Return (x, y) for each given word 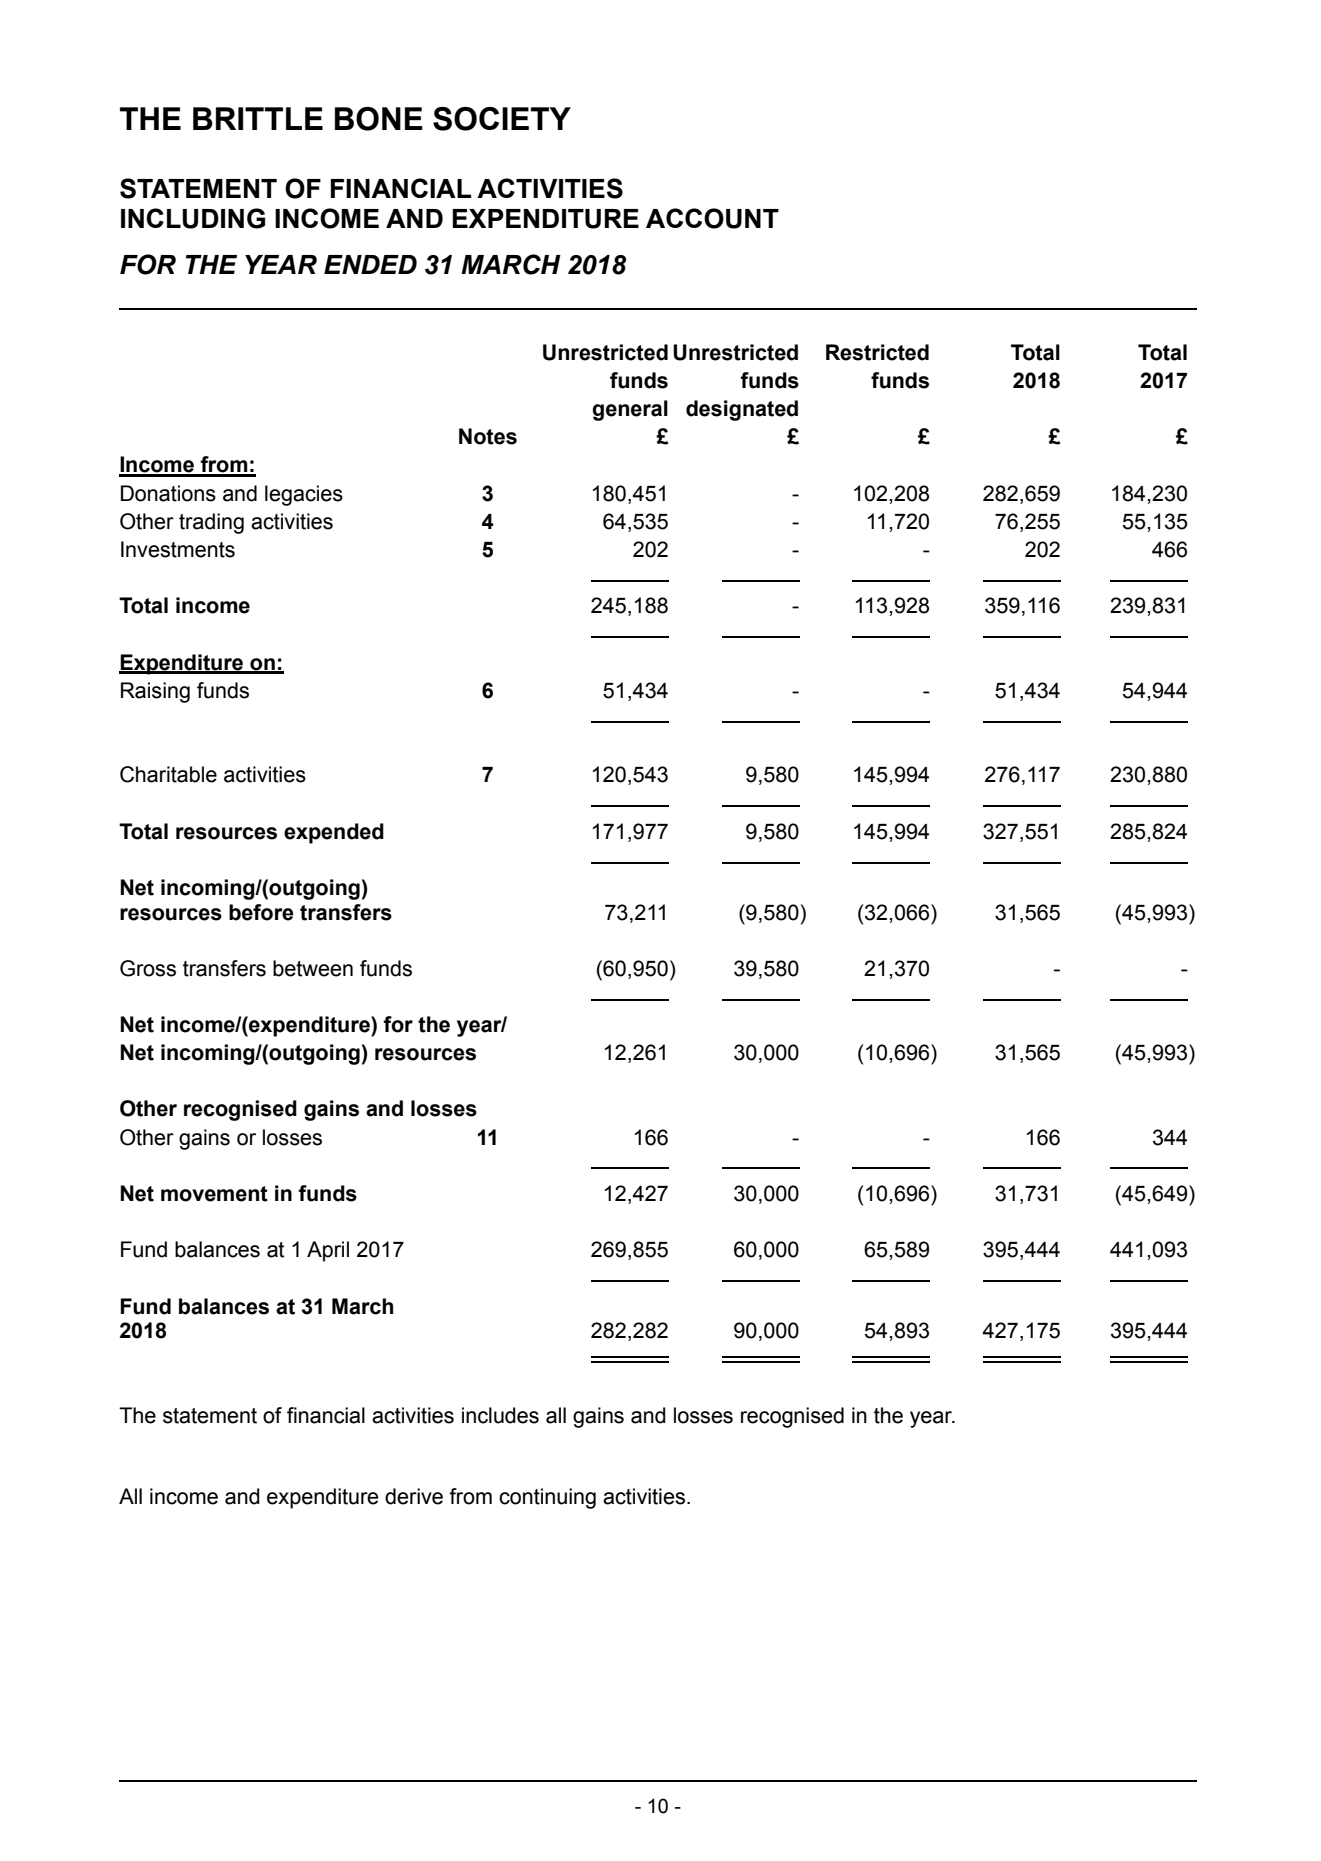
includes (500, 1415)
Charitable (168, 774)
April (328, 1251)
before (261, 912)
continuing (547, 1498)
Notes (488, 436)
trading (211, 523)
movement (214, 1194)
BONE (379, 119)
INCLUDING (193, 218)
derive (414, 1496)
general (630, 410)
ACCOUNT (712, 218)
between (313, 968)
